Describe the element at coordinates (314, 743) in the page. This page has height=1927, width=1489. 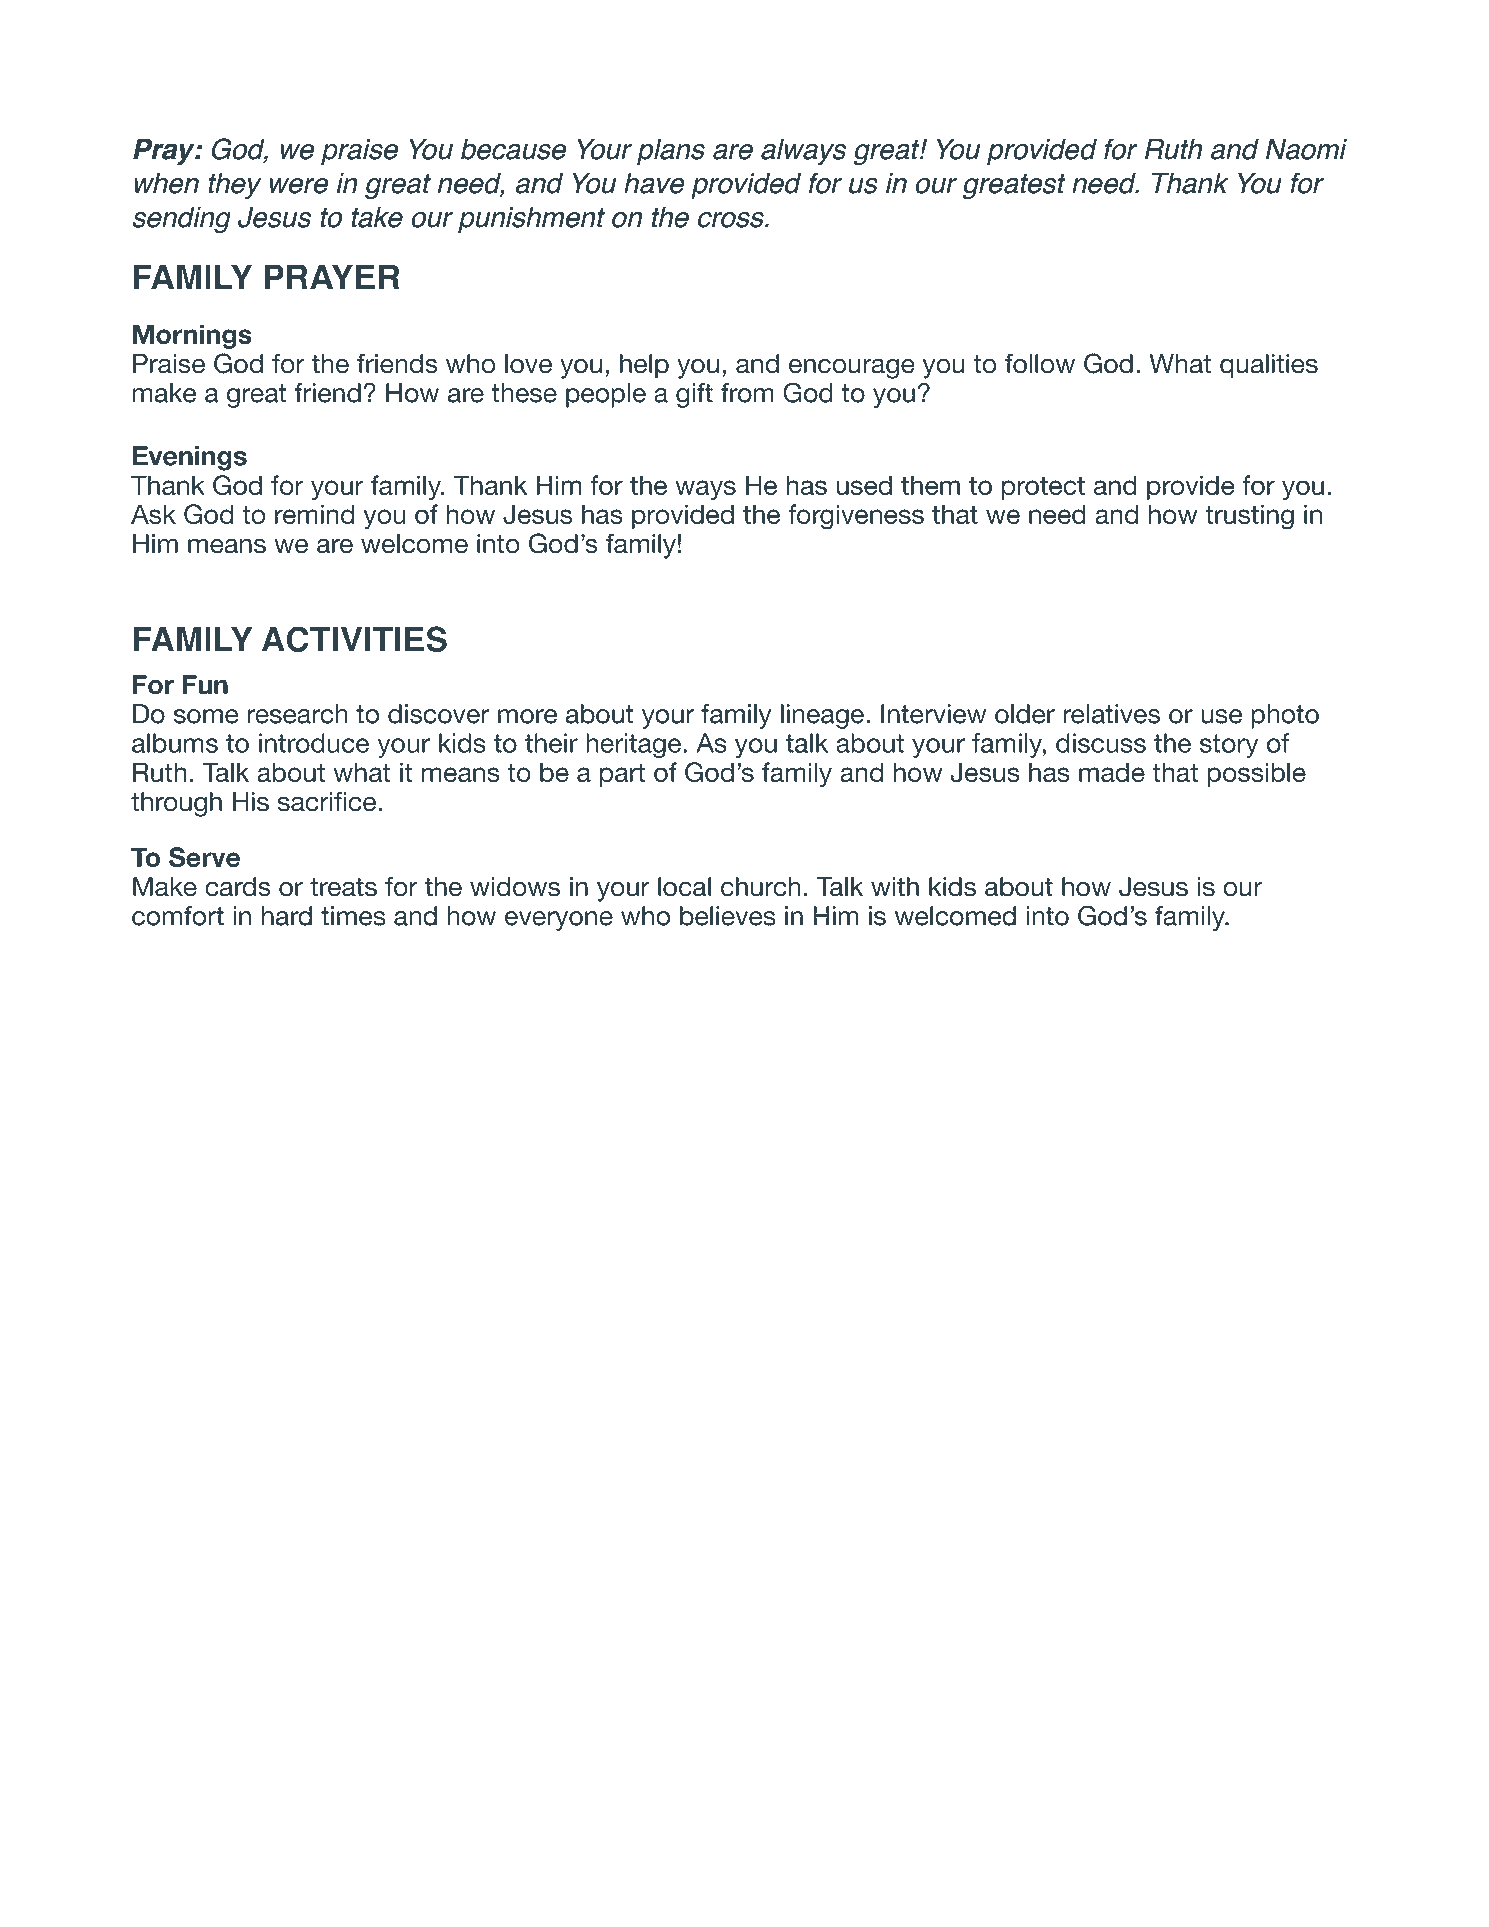
I see `introduce` at that location.
